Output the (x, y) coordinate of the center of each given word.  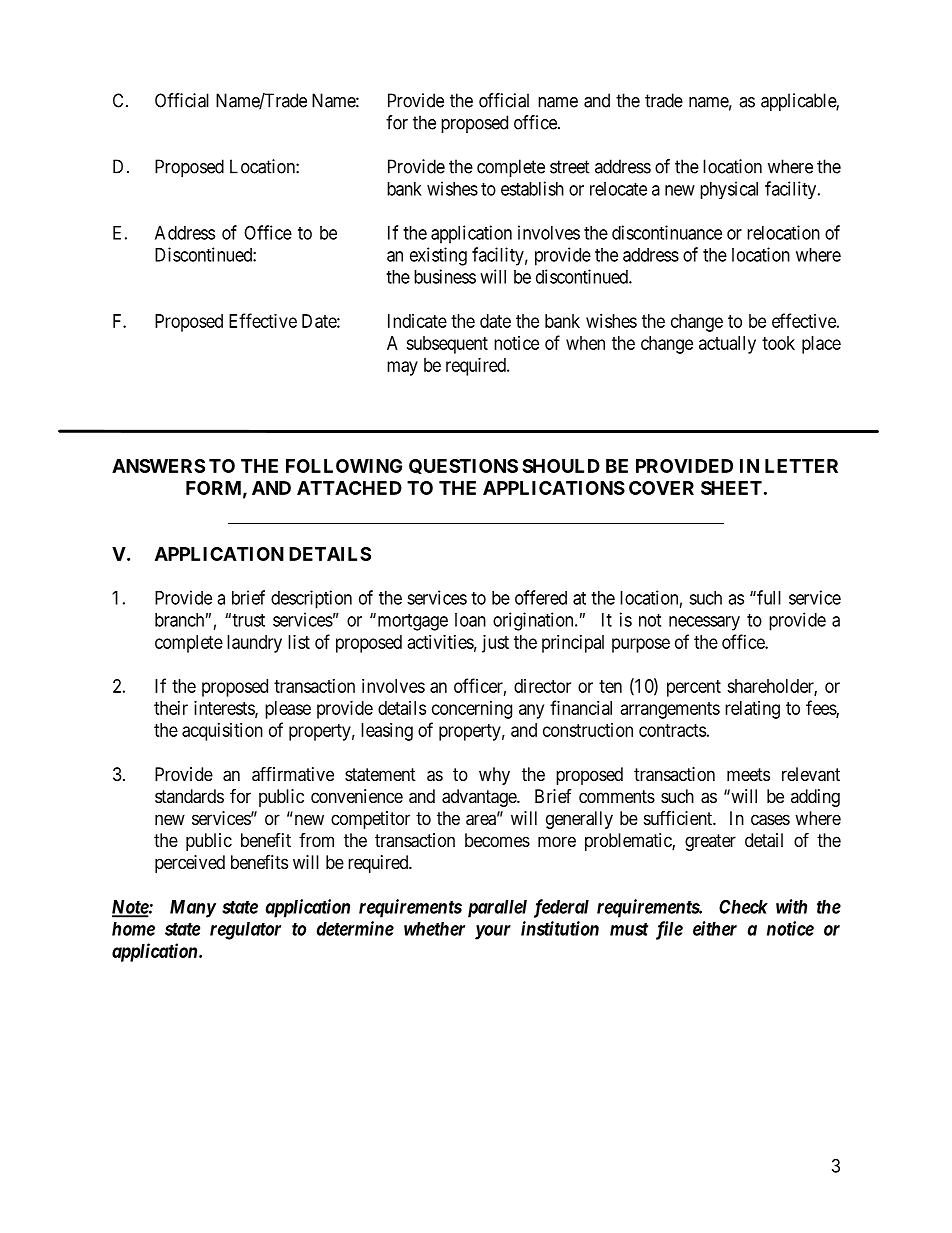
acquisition (222, 732)
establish (532, 188)
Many (193, 909)
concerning (472, 710)
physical (729, 190)
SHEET (731, 488)
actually (727, 345)
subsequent (447, 345)
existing (438, 256)
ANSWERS (158, 466)
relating (752, 710)
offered (541, 597)
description (311, 599)
